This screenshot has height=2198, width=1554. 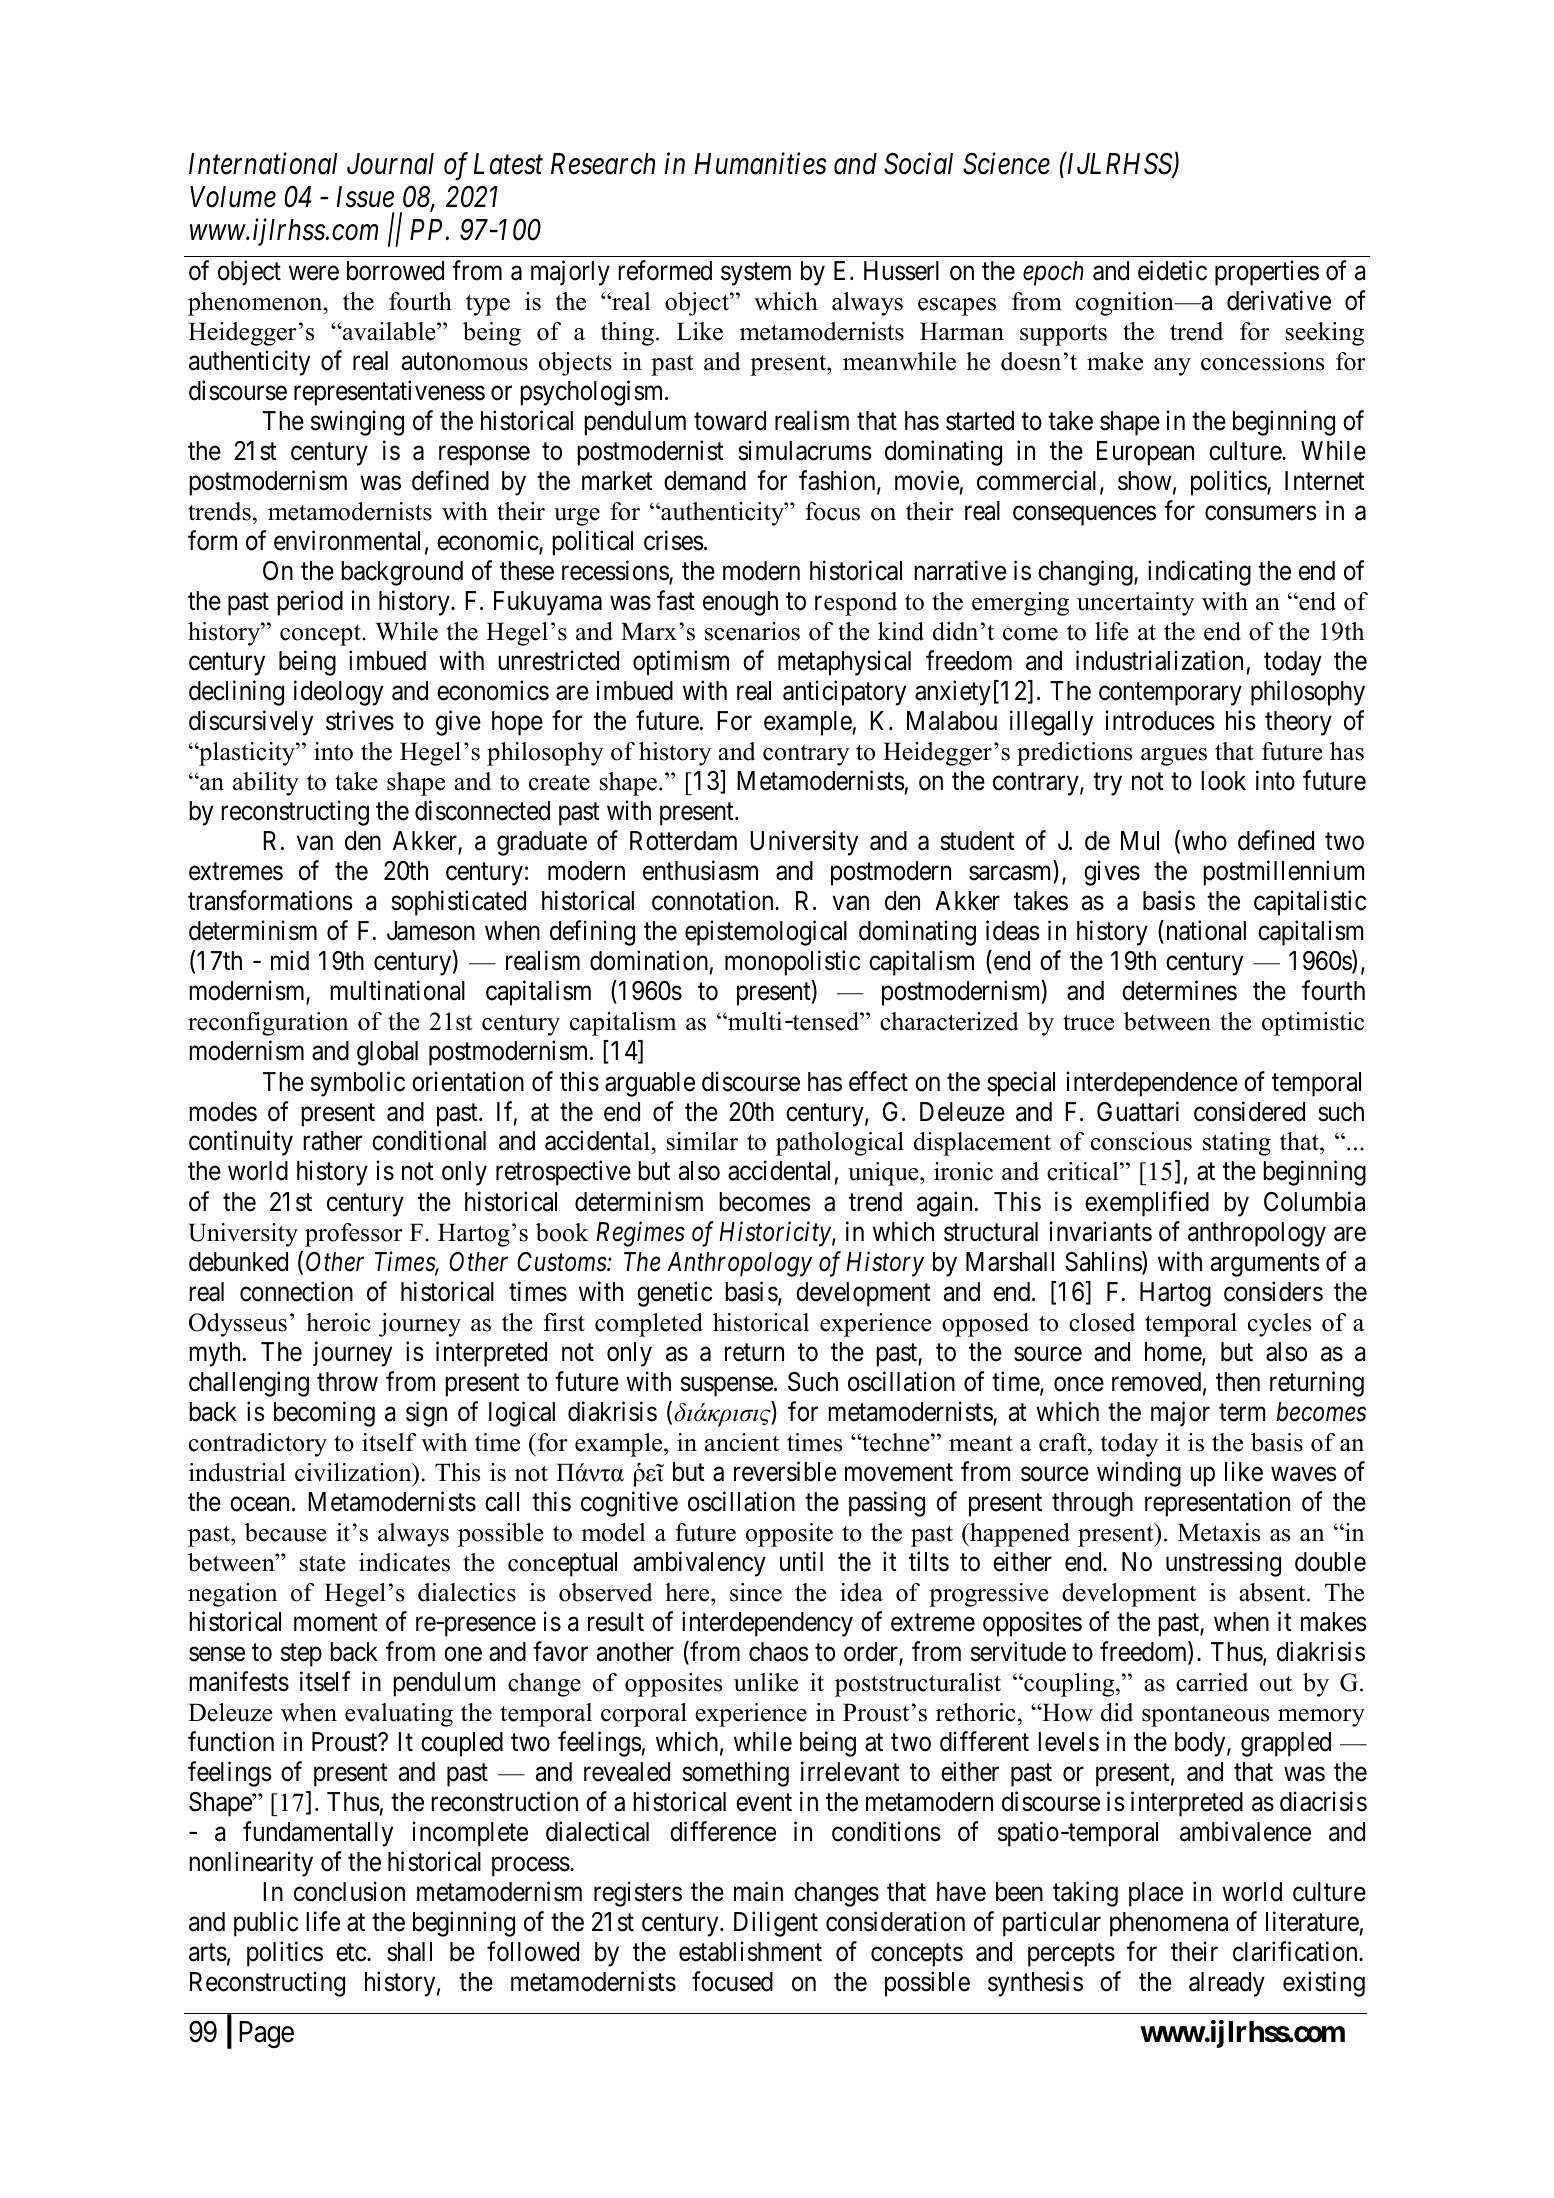 What do you see at coordinates (1227, 1984) in the screenshot?
I see `already` at bounding box center [1227, 1984].
